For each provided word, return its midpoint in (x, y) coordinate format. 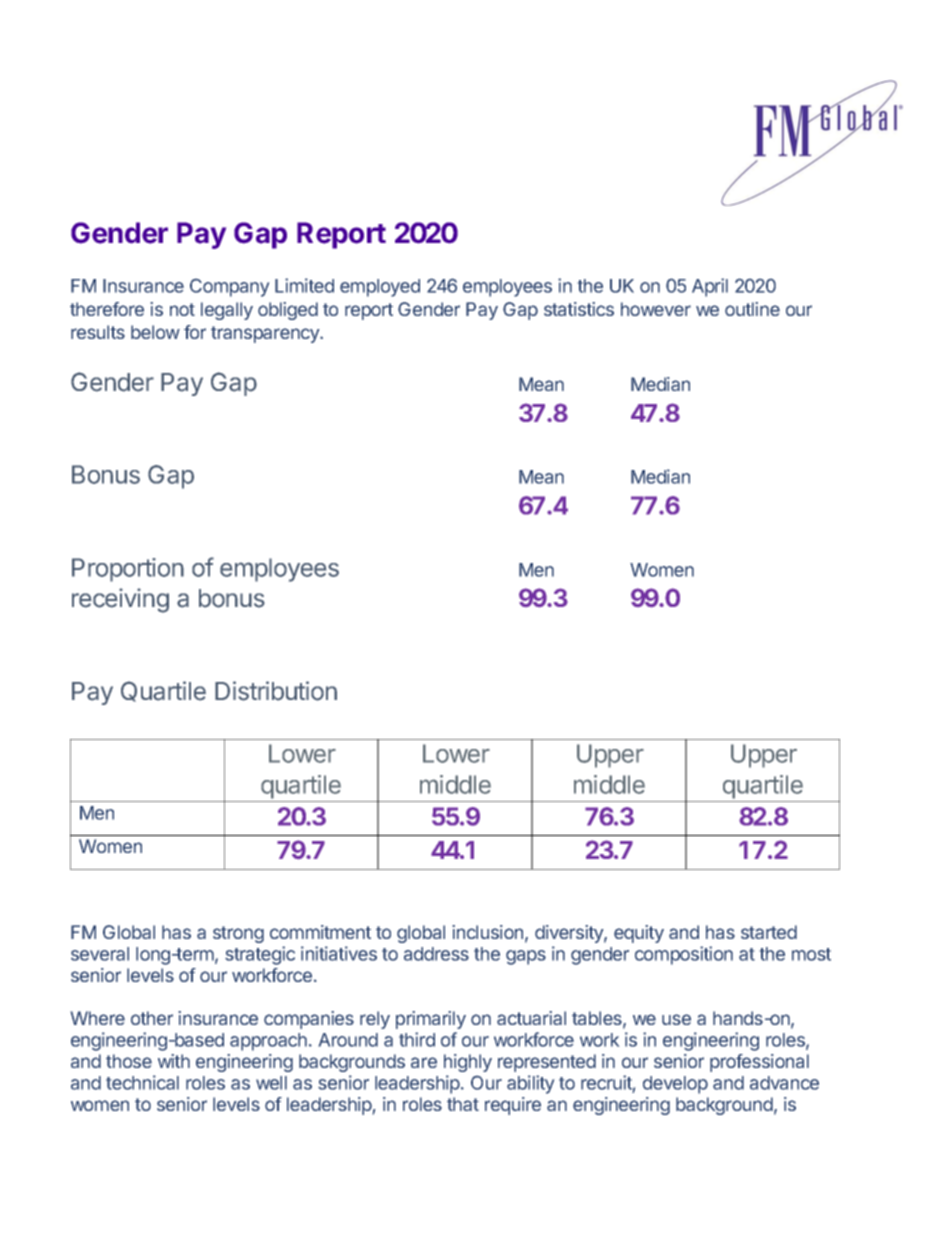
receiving (120, 600)
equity (639, 934)
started (769, 932)
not (182, 309)
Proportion (128, 570)
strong (238, 934)
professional (759, 1063)
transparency (266, 334)
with (174, 1061)
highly (468, 1063)
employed (380, 288)
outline (752, 309)
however (656, 309)
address (436, 954)
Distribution (276, 691)
